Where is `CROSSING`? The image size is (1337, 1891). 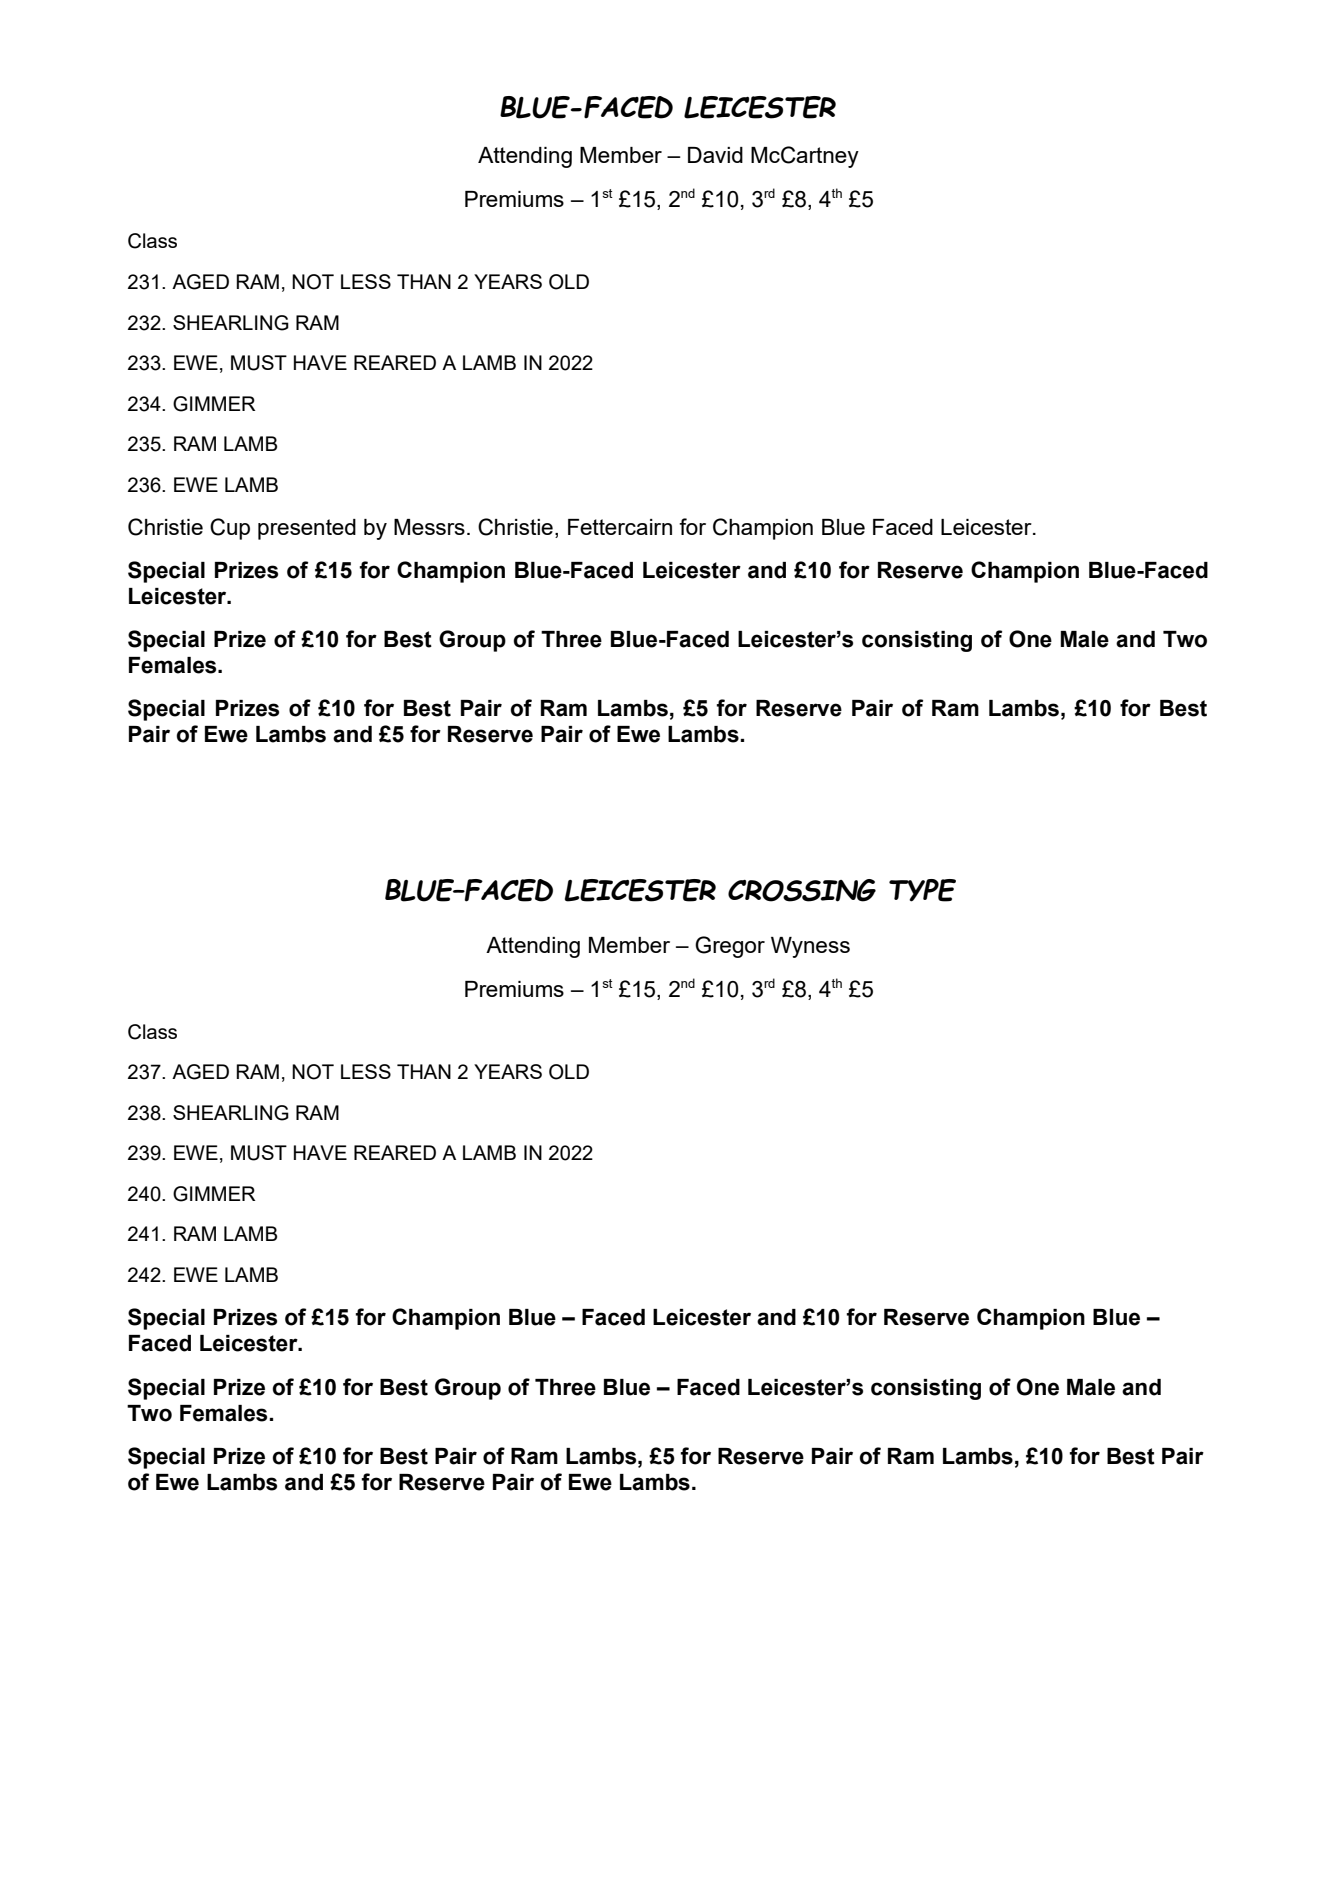
CROSSING is located at coordinates (802, 890).
